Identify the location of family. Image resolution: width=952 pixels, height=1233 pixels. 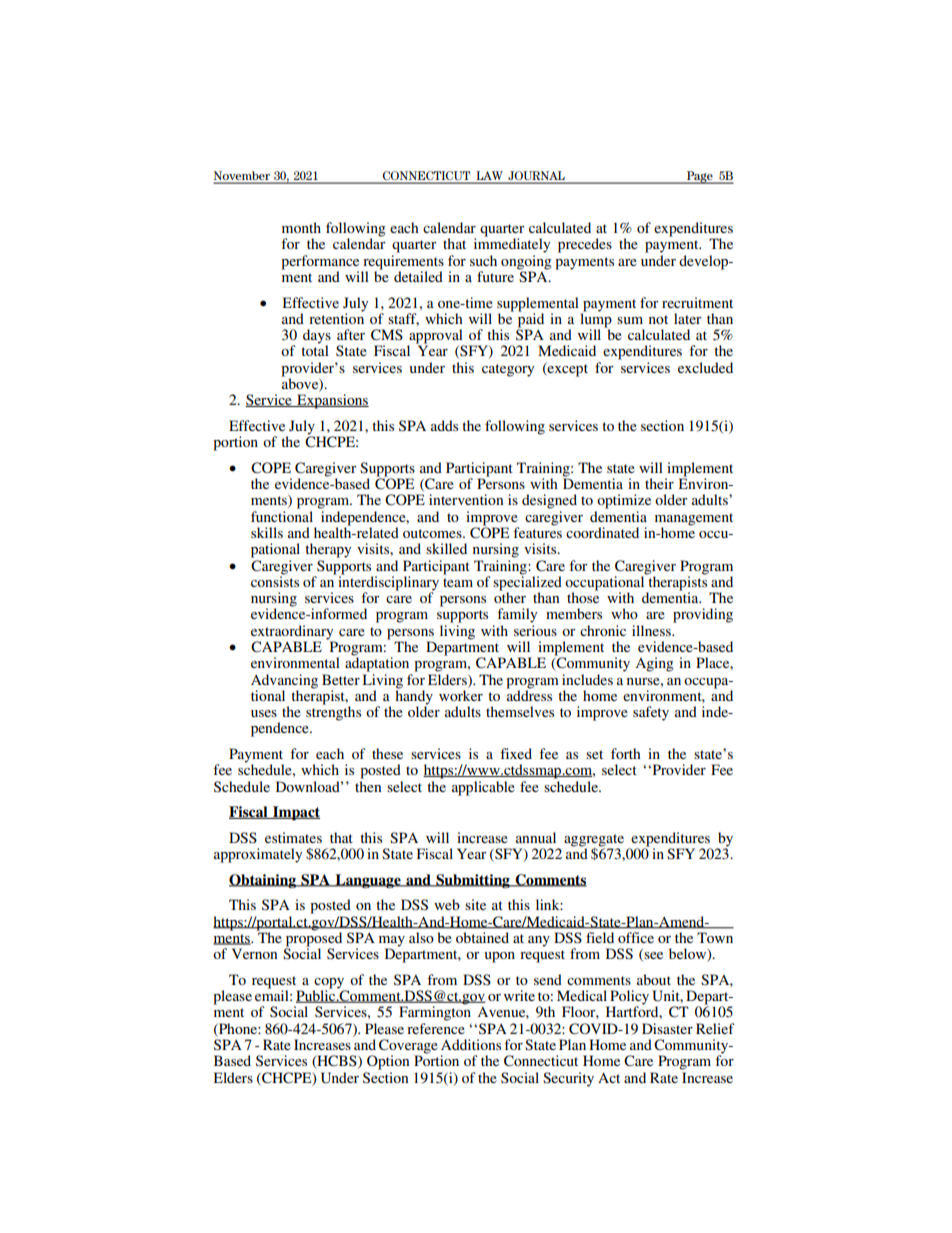
(517, 615).
